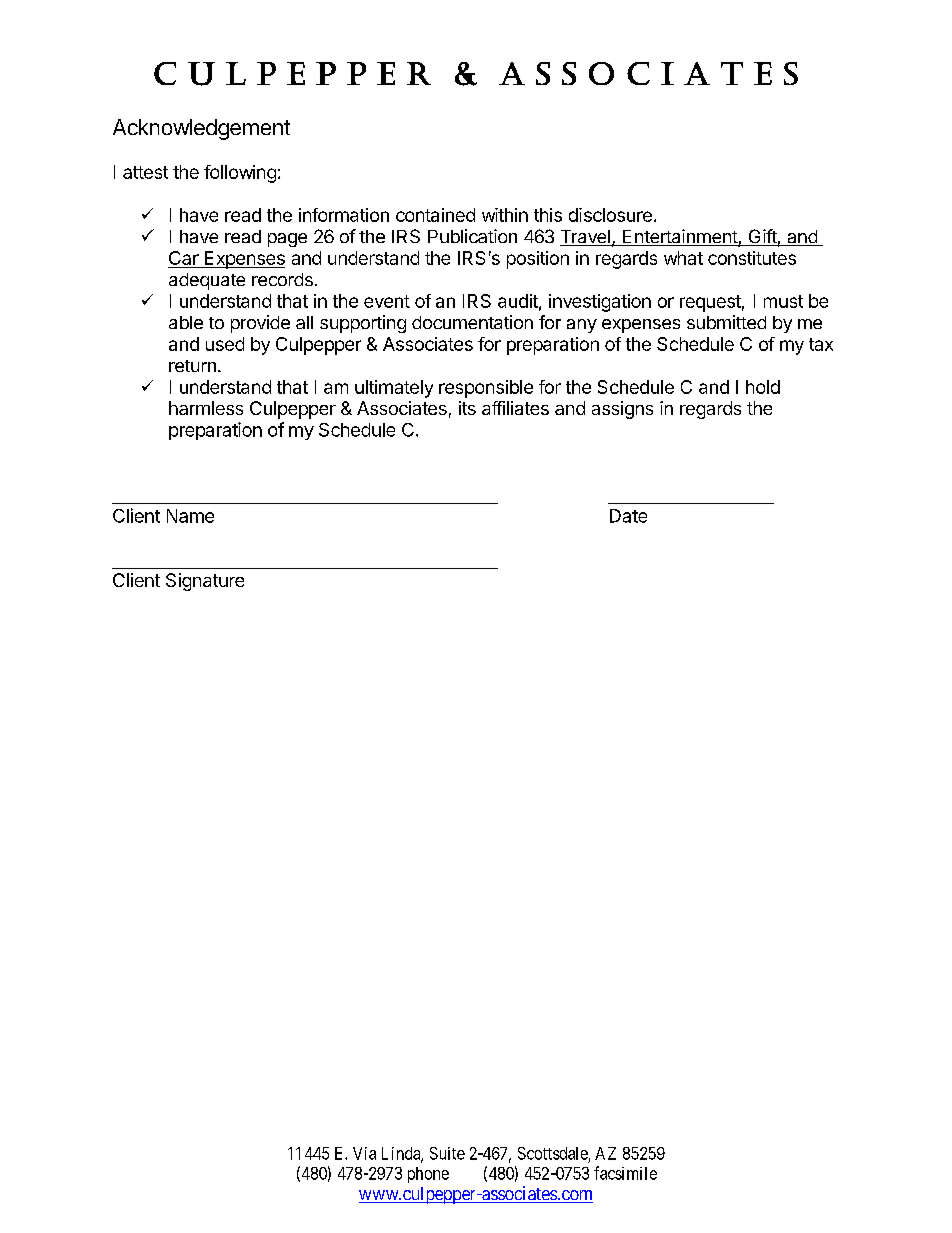  Describe the element at coordinates (206, 408) in the image. I see `harmless` at that location.
